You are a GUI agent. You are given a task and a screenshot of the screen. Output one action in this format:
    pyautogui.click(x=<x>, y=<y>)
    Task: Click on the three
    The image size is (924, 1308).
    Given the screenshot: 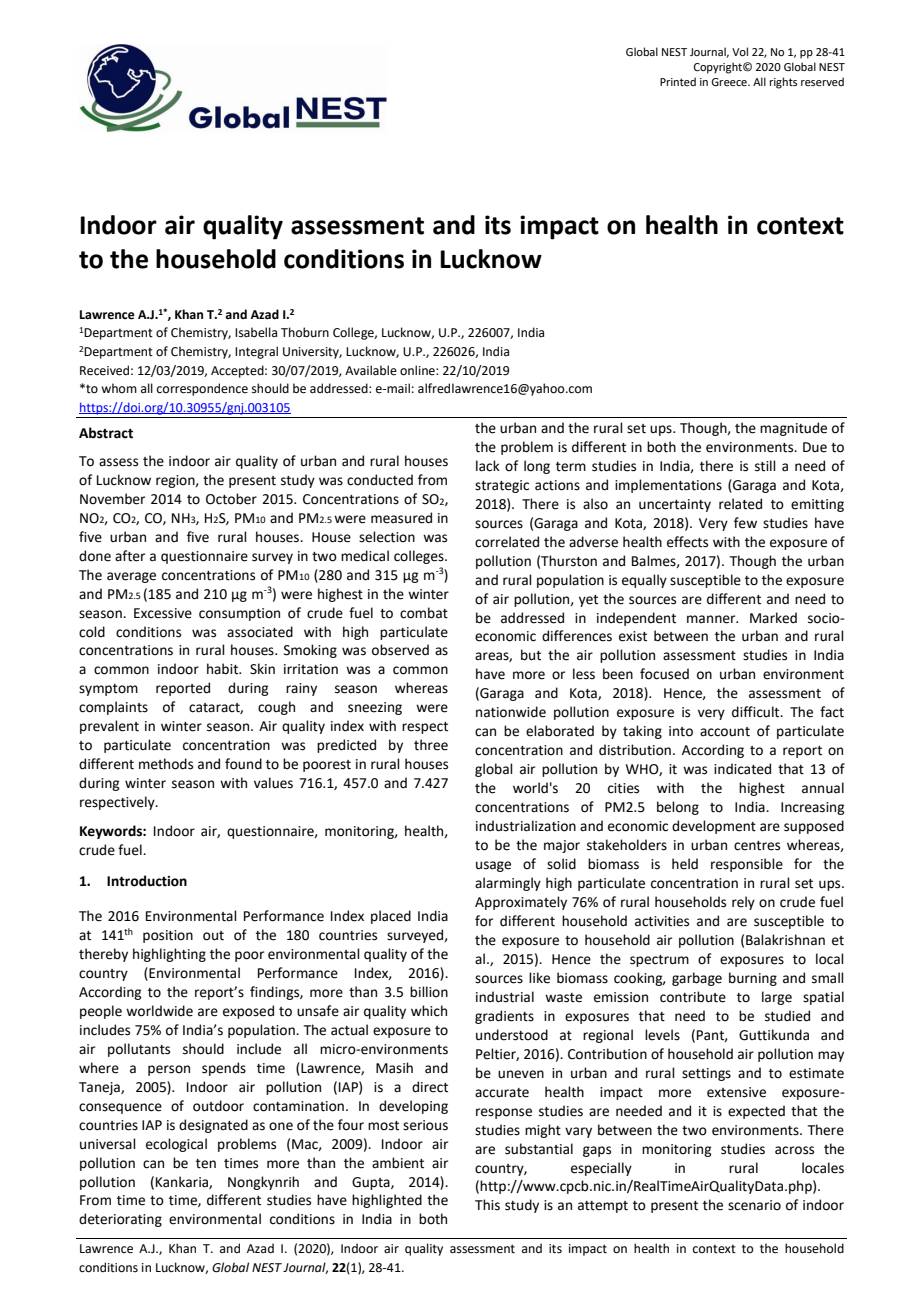 What is the action you would take?
    pyautogui.click(x=431, y=745)
